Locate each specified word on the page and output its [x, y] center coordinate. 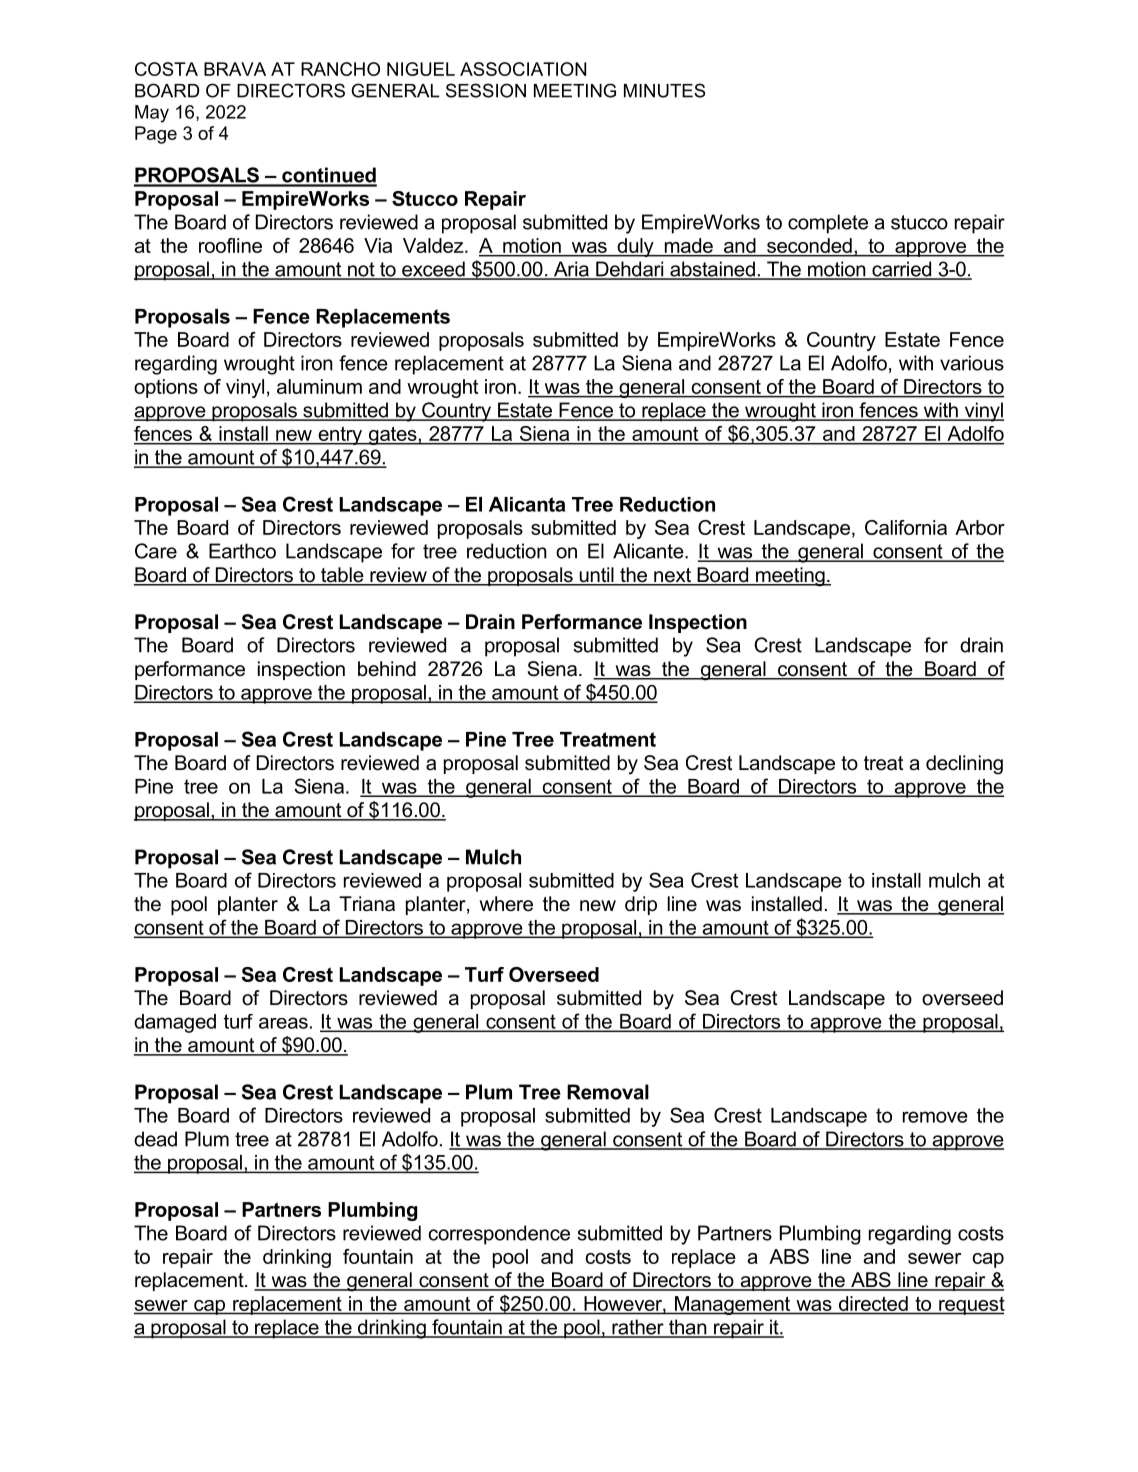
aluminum [319, 386]
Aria [571, 270]
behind [387, 669]
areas [283, 1023]
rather [638, 1328]
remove [935, 1117]
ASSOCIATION [523, 69]
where [506, 904]
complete [828, 224]
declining [964, 765]
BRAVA [235, 69]
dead [155, 1139]
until [596, 576]
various [972, 363]
